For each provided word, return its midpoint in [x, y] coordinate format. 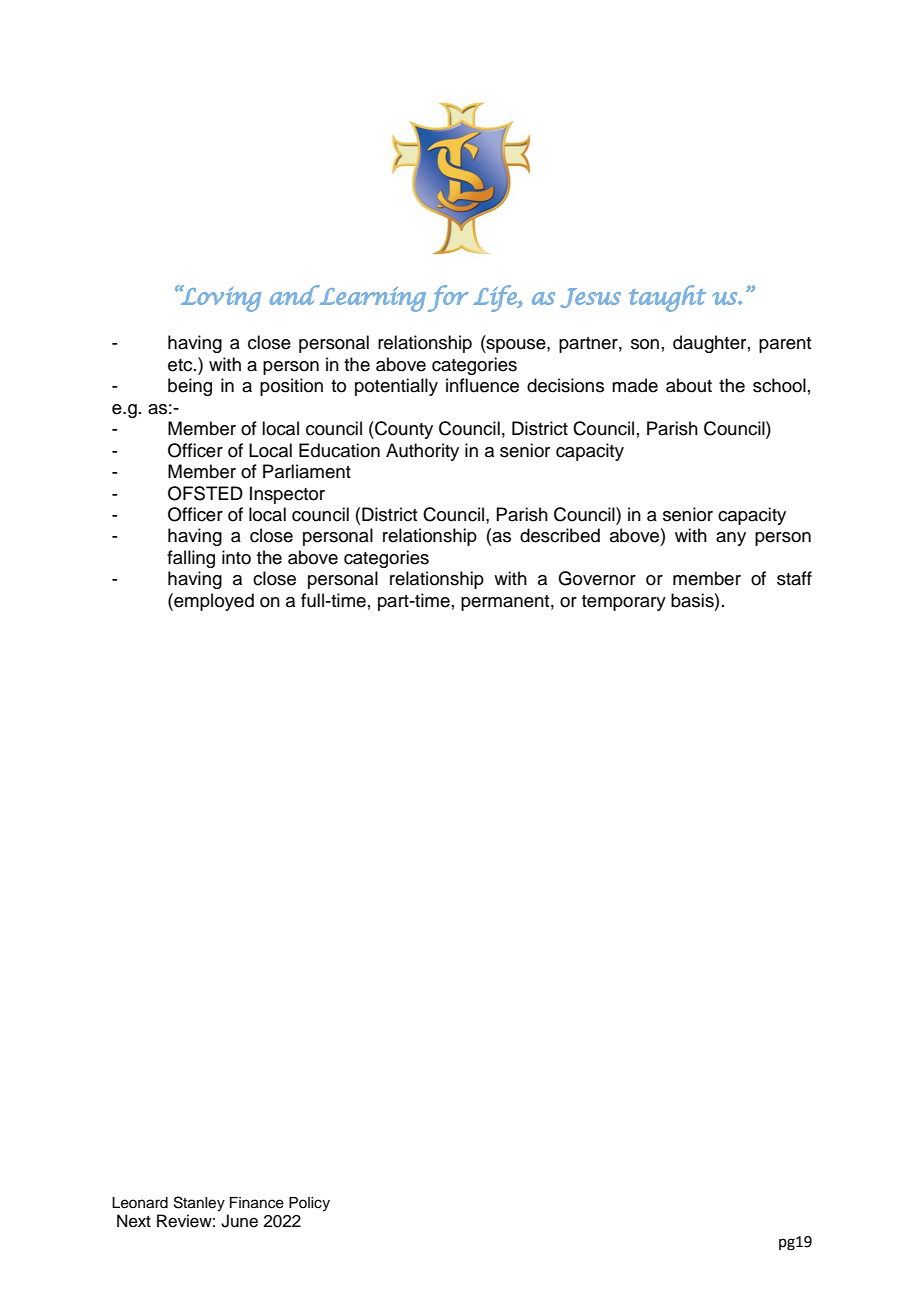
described [560, 535]
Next [134, 1221]
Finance [257, 1203]
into [236, 557]
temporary [624, 603]
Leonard [140, 1203]
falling [191, 559]
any [731, 539]
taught [667, 298]
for [448, 298]
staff [794, 578]
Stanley [199, 1204]
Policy [309, 1204]
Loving [220, 298]
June [239, 1221]
